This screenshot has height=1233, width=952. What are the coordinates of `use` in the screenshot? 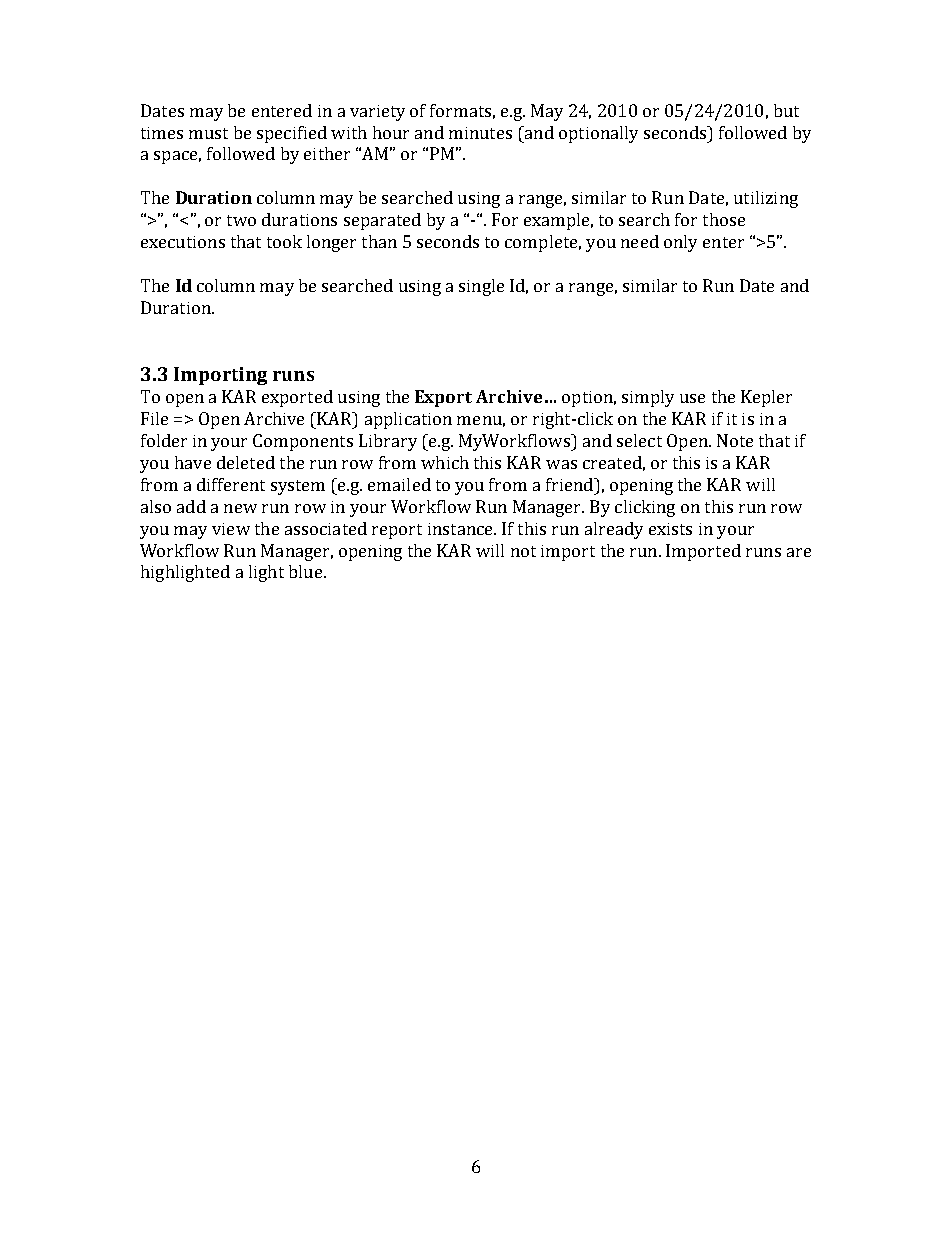 It's located at (692, 398).
